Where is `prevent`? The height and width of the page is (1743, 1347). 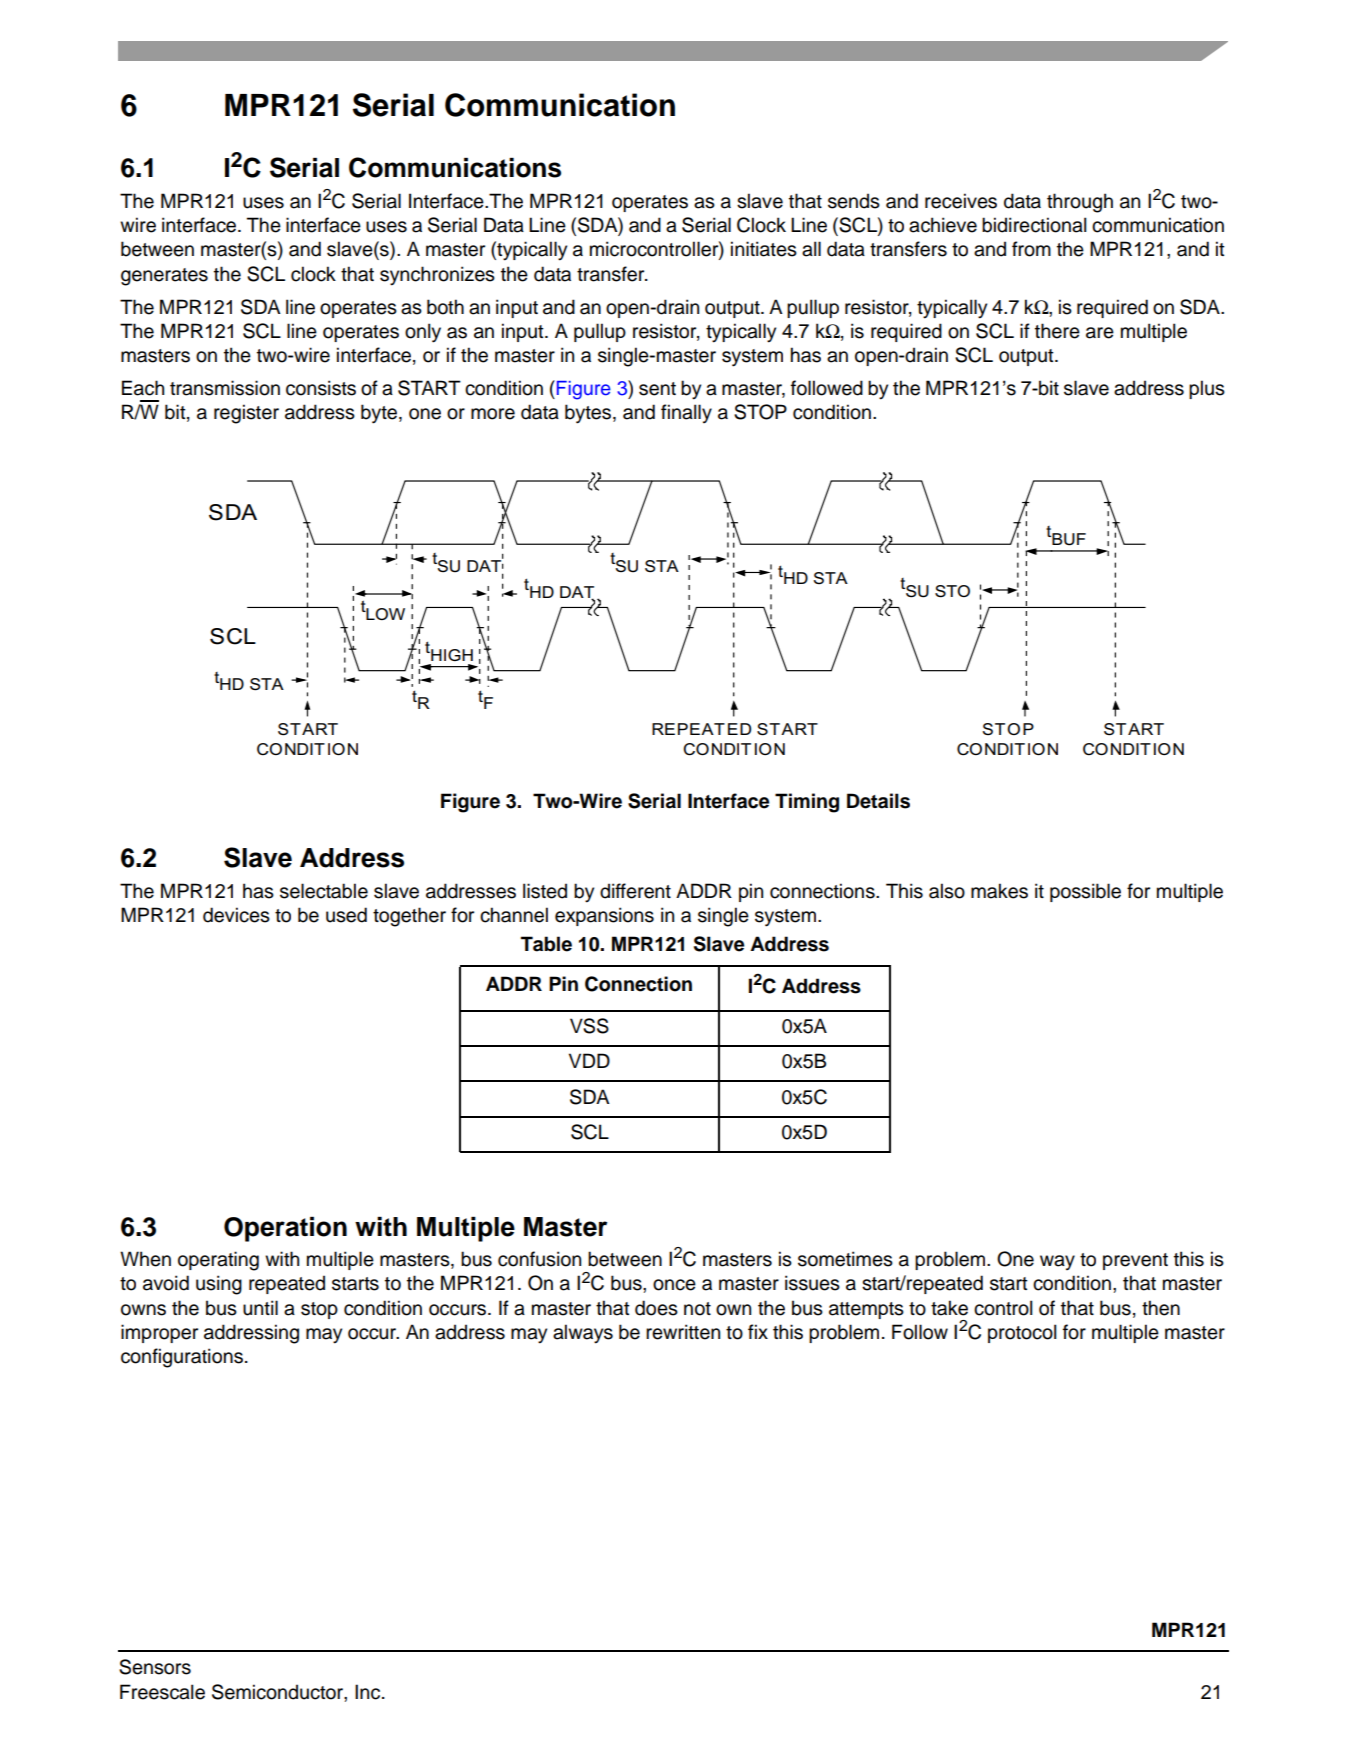
prevent is located at coordinates (1135, 1261).
